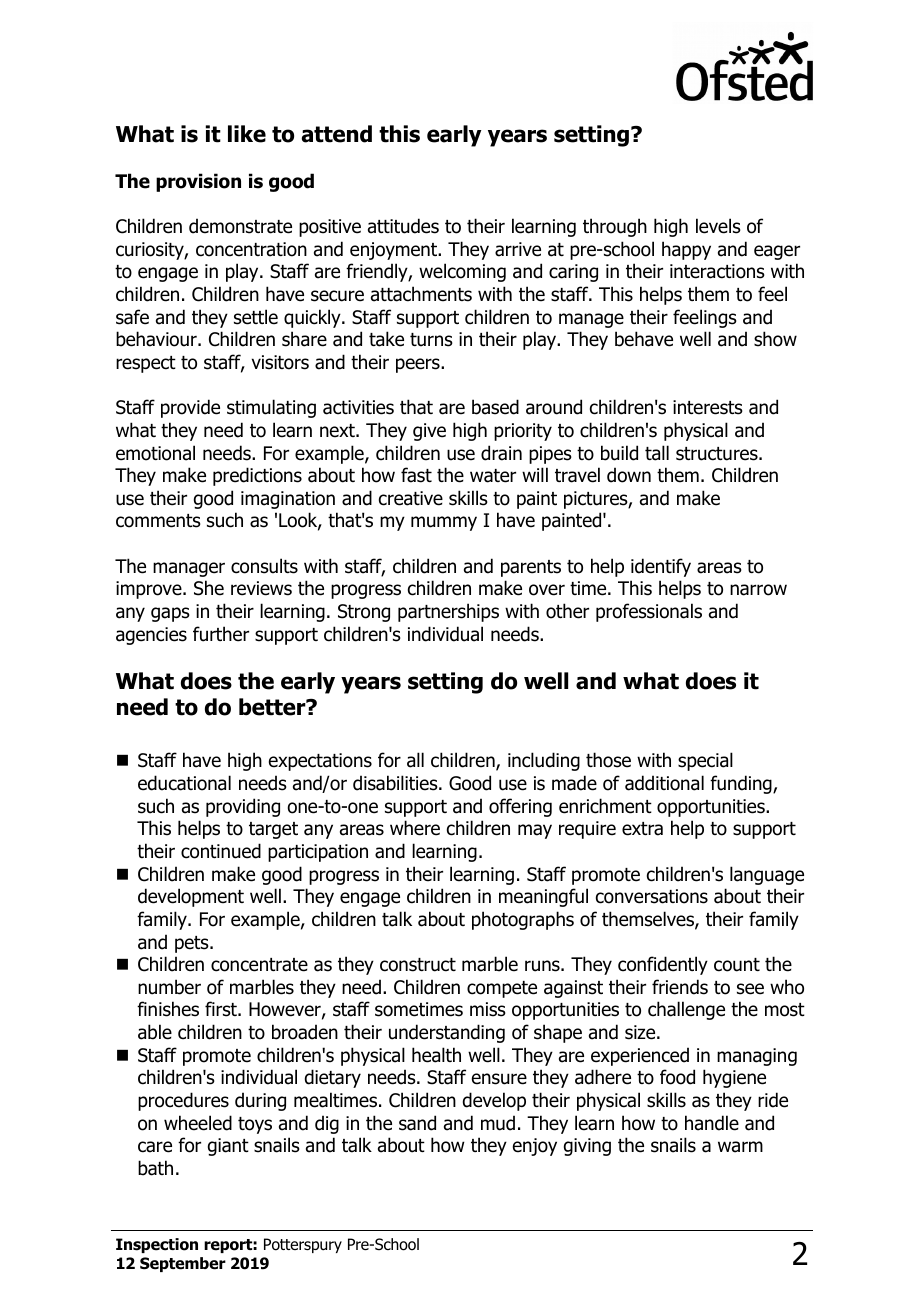 The height and width of the image is (1310, 924). What do you see at coordinates (221, 634) in the image?
I see `further` at bounding box center [221, 634].
